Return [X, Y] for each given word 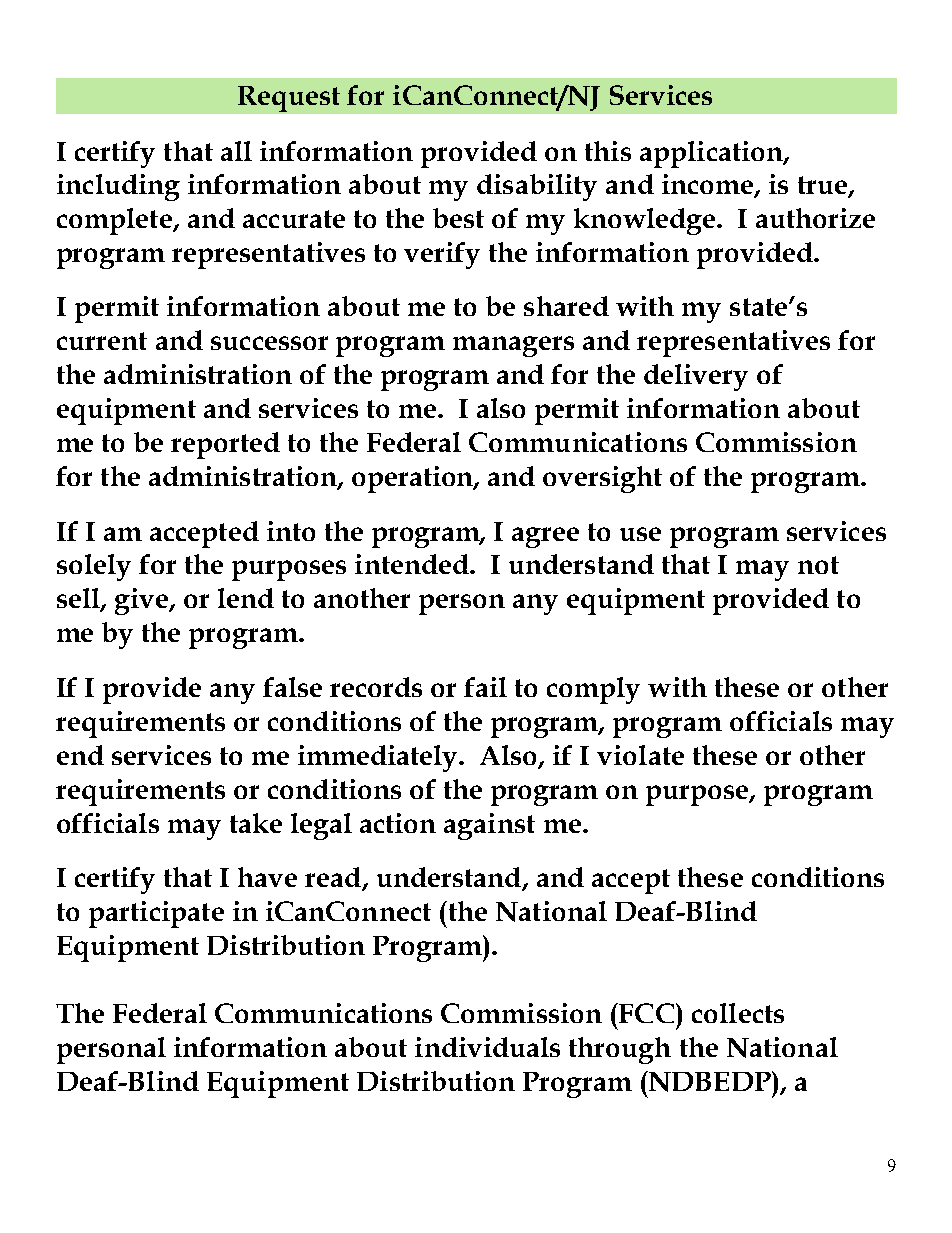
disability [537, 187]
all [236, 151]
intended [413, 564]
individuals [487, 1047]
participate [156, 914]
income [708, 185]
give [143, 601]
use [640, 534]
